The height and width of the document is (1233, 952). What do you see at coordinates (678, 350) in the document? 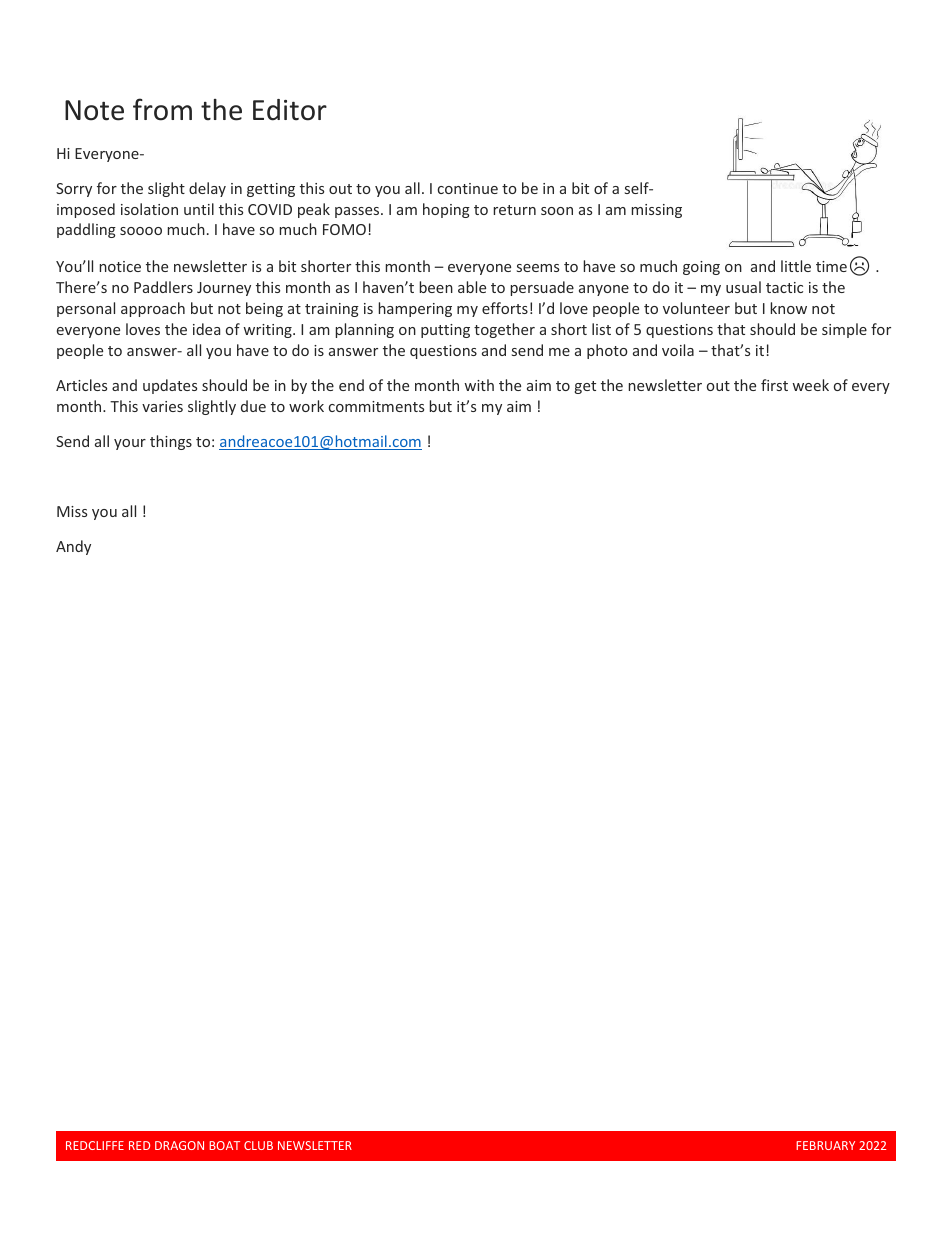
I see `voila` at bounding box center [678, 350].
